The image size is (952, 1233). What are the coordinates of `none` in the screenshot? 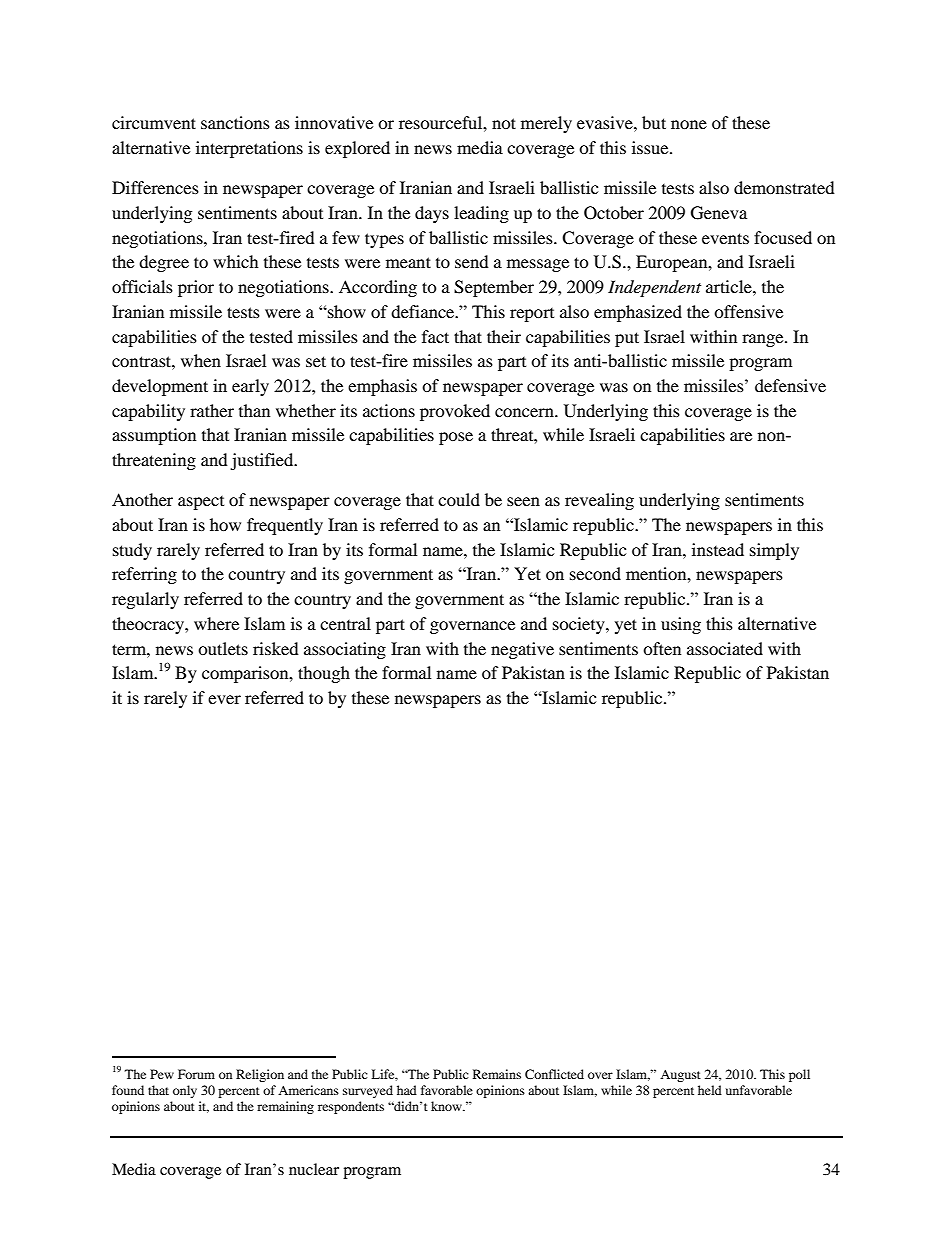 It's located at (689, 124).
